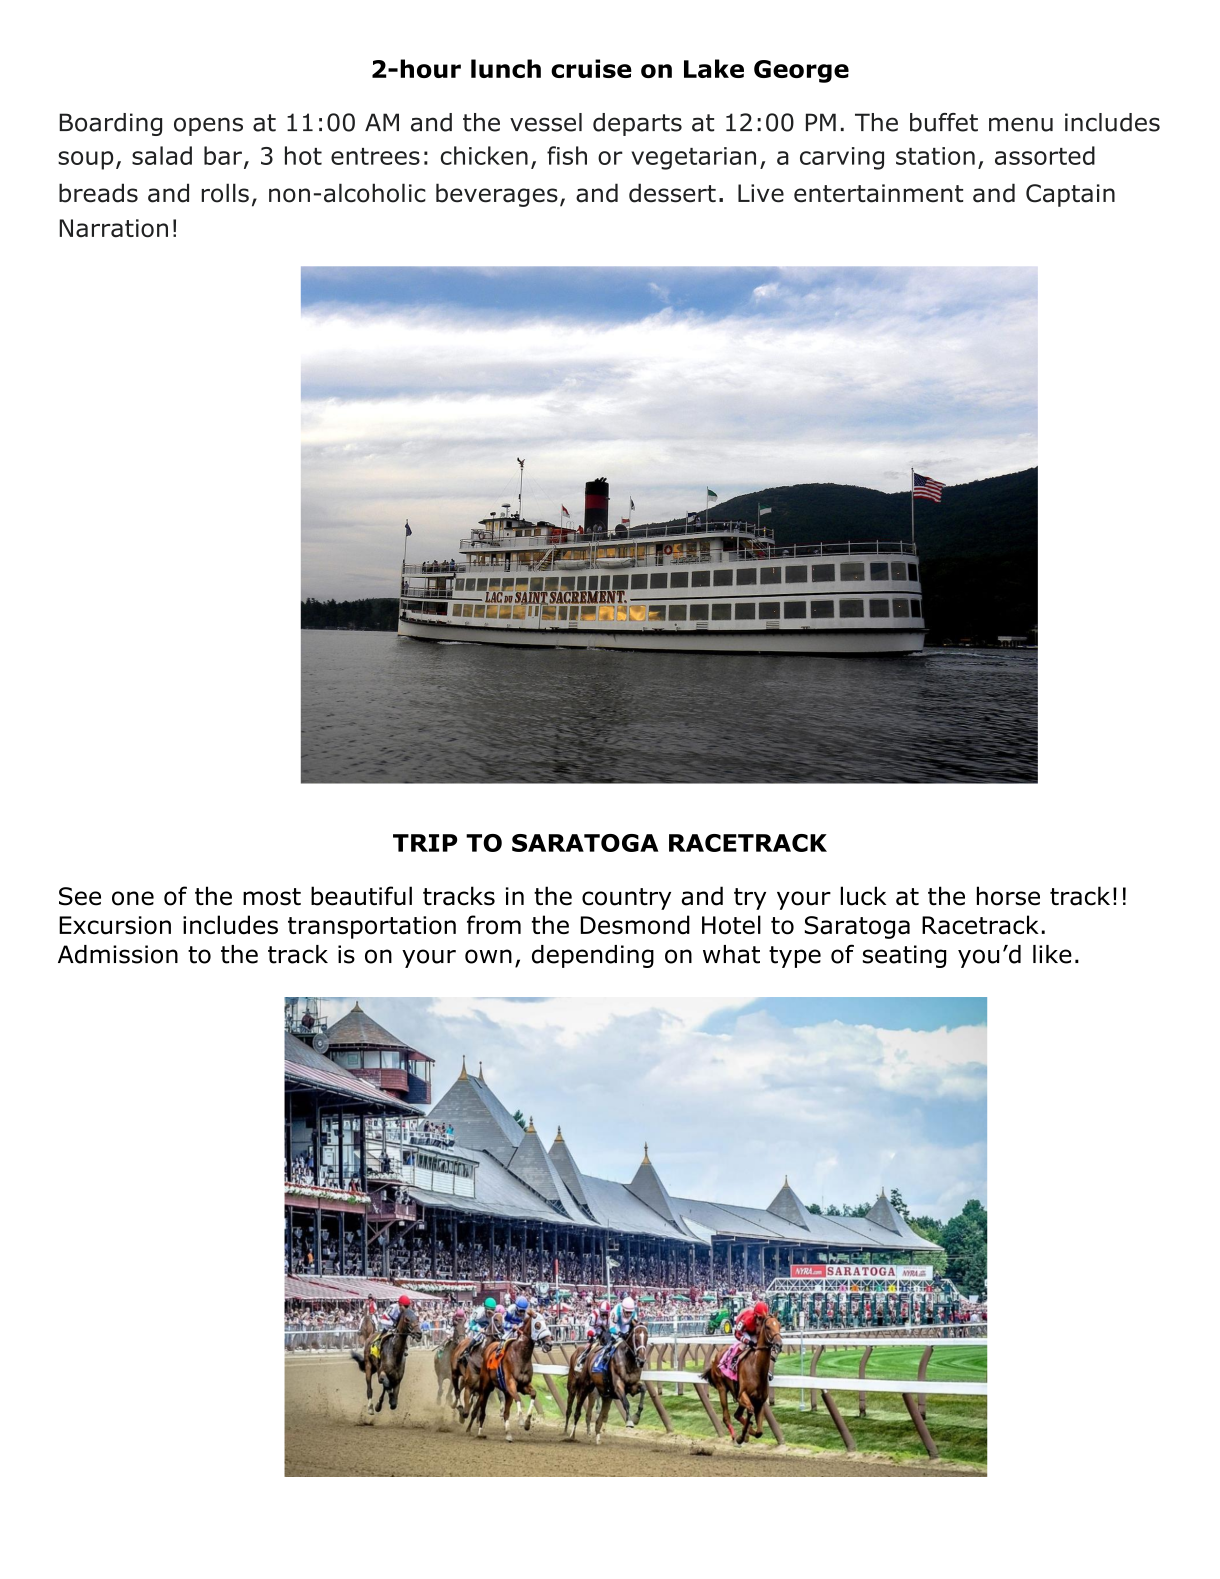  I want to click on country, so click(626, 899).
